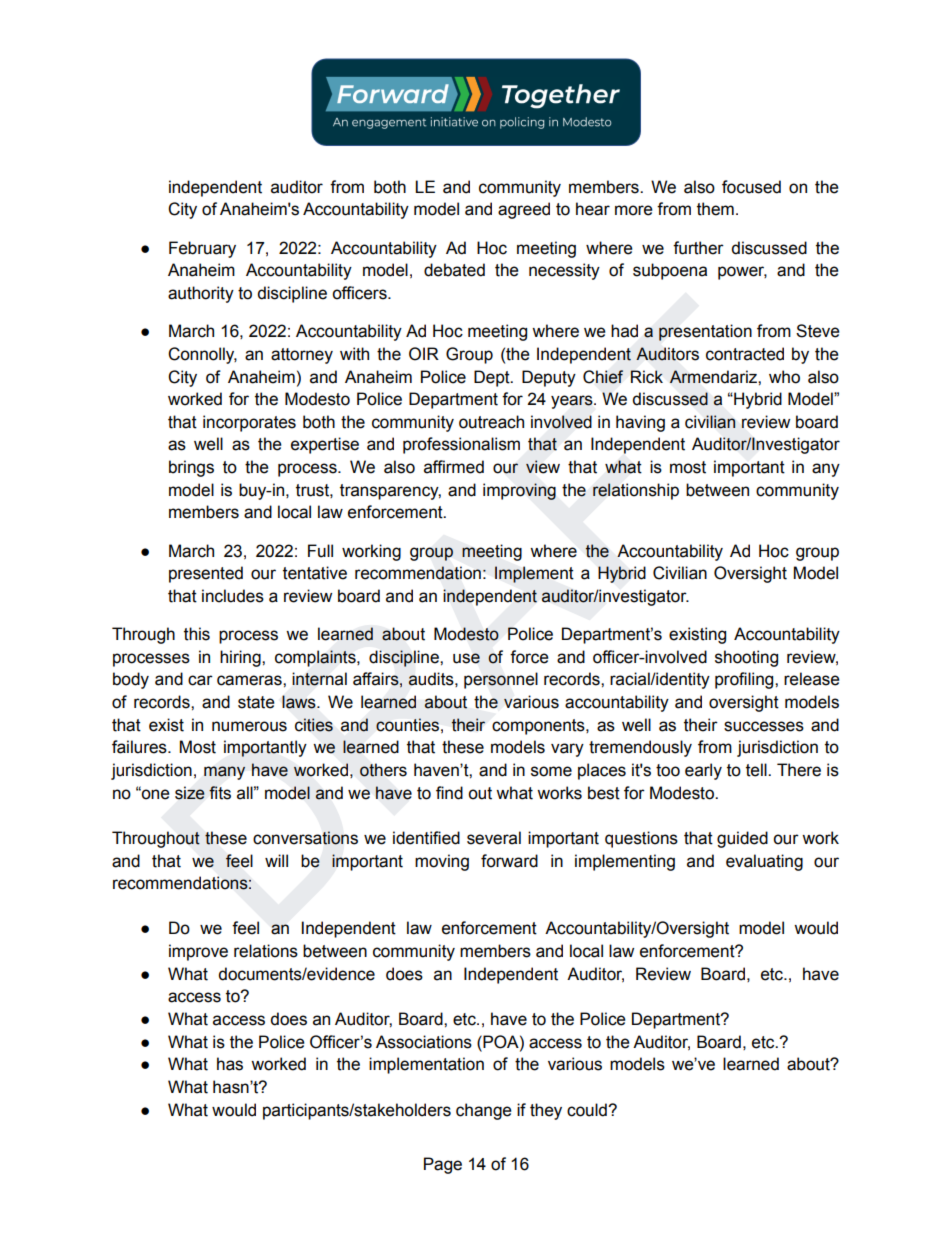 This image has width=952, height=1233. What do you see at coordinates (524, 210) in the image?
I see `agreed` at bounding box center [524, 210].
